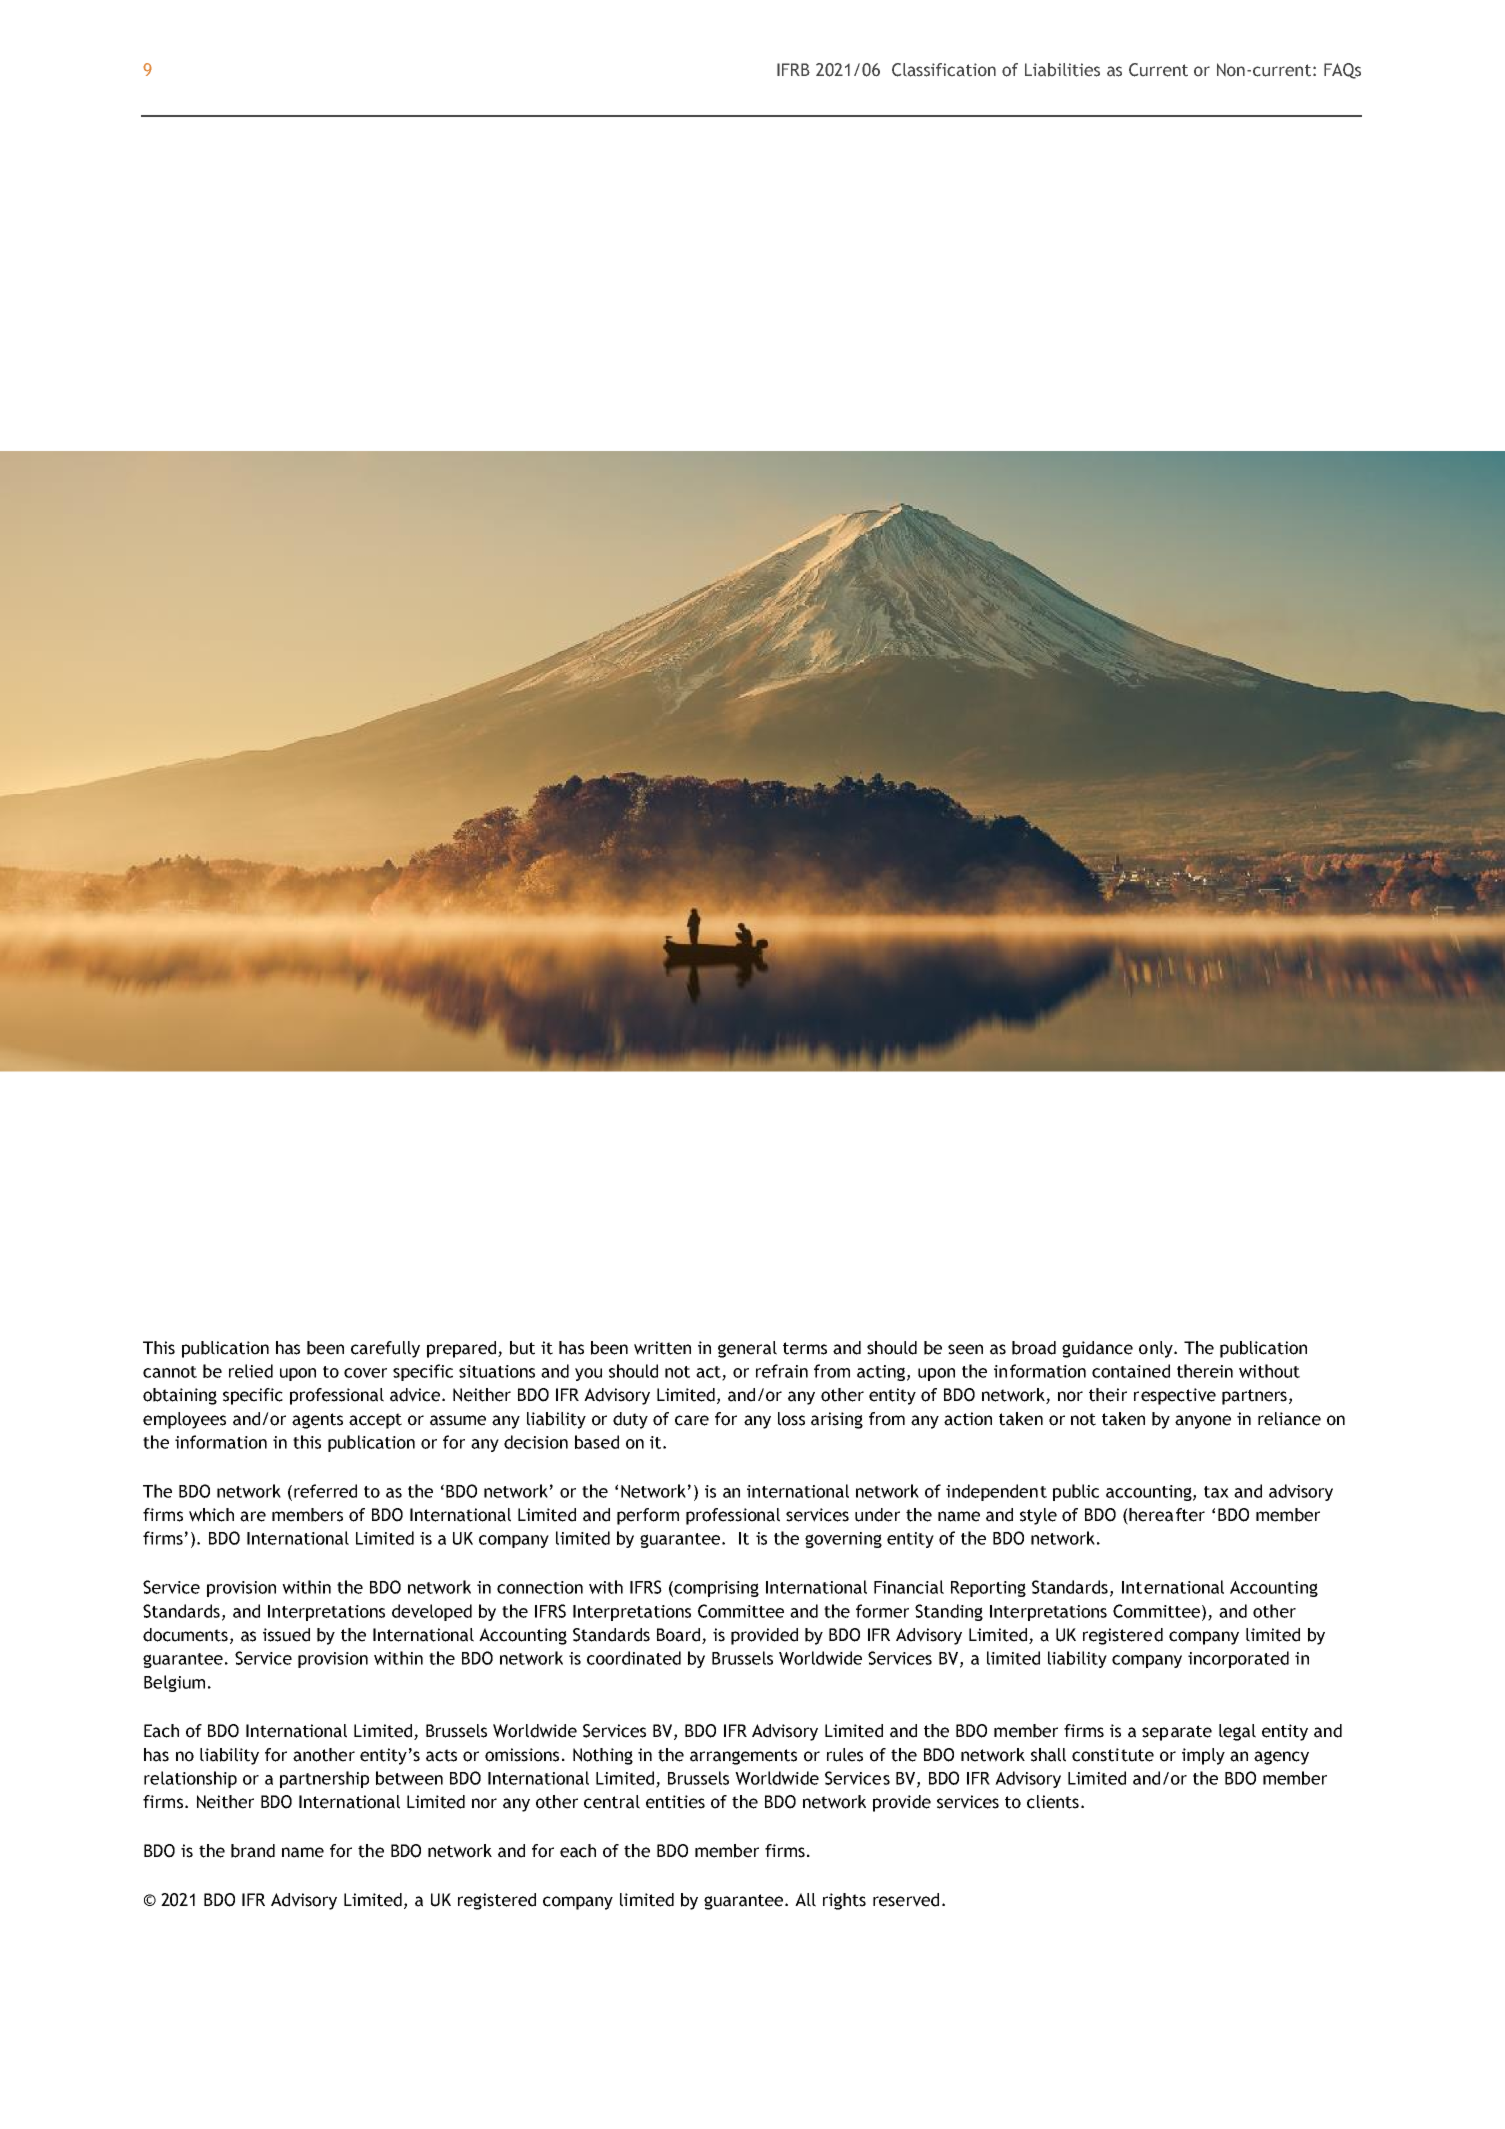 The image size is (1505, 2129). What do you see at coordinates (662, 1348) in the image?
I see `written` at bounding box center [662, 1348].
